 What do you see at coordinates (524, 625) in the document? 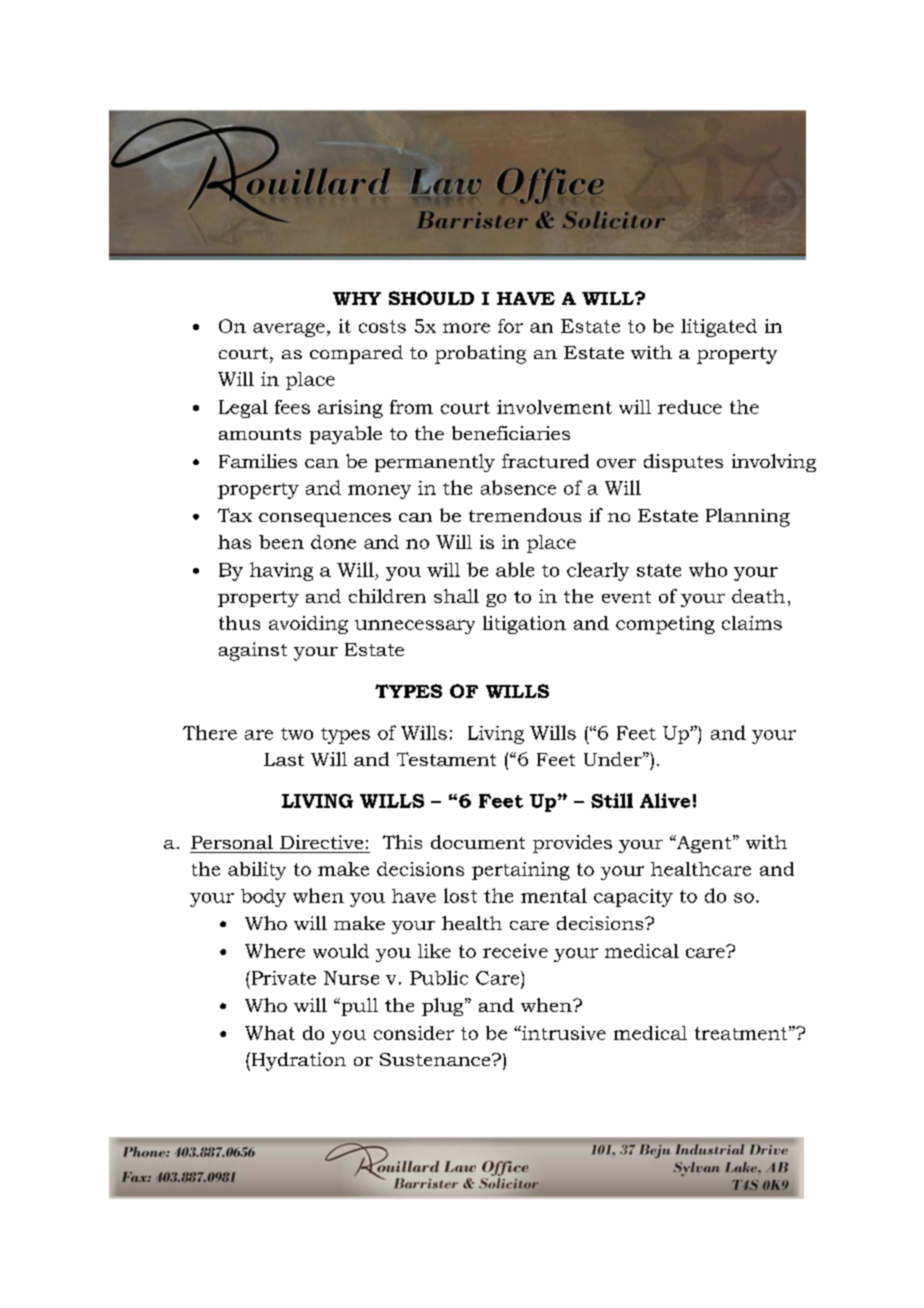
I see `litigation` at bounding box center [524, 625].
